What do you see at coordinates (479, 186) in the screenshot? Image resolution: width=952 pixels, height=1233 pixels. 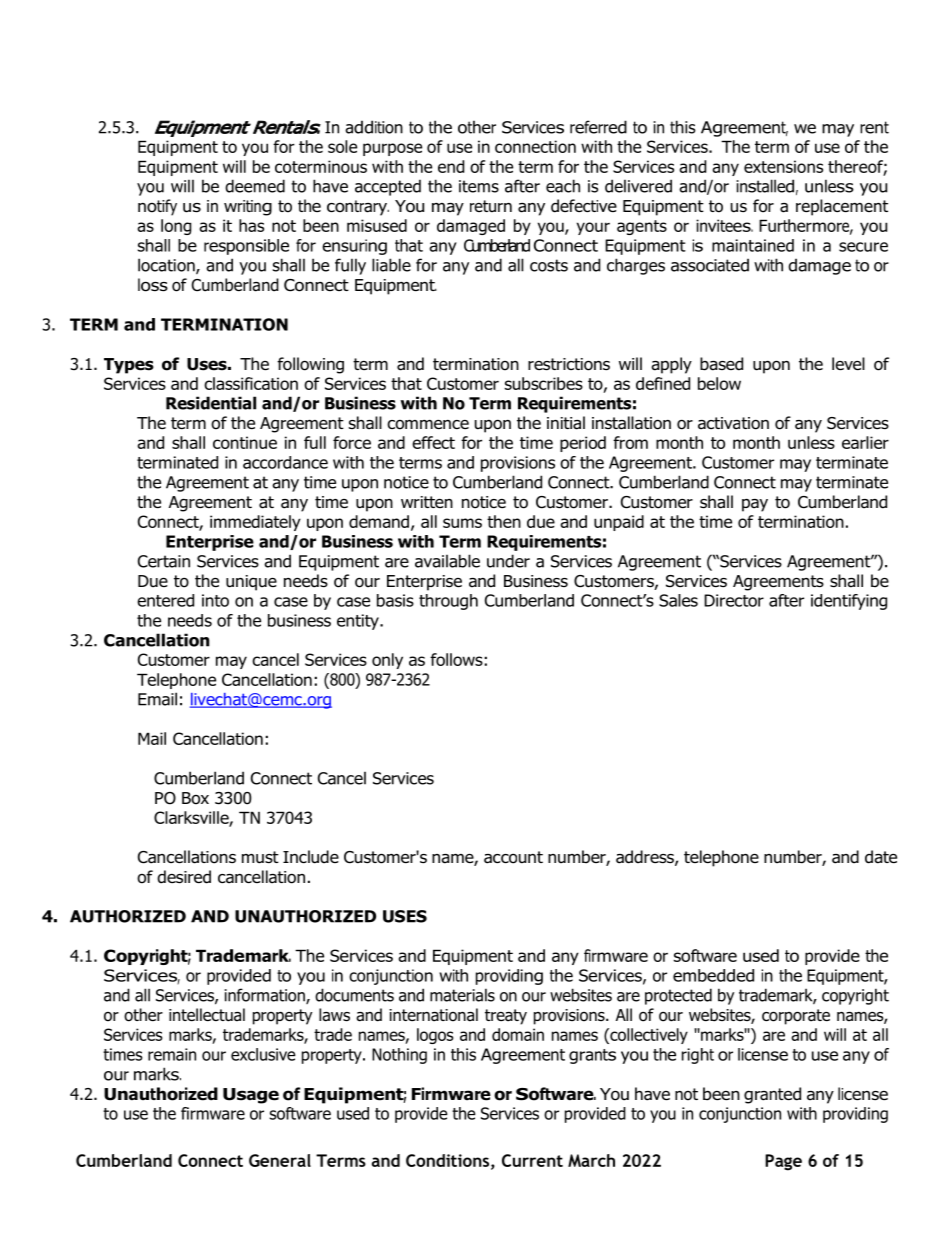 I see `items` at bounding box center [479, 186].
